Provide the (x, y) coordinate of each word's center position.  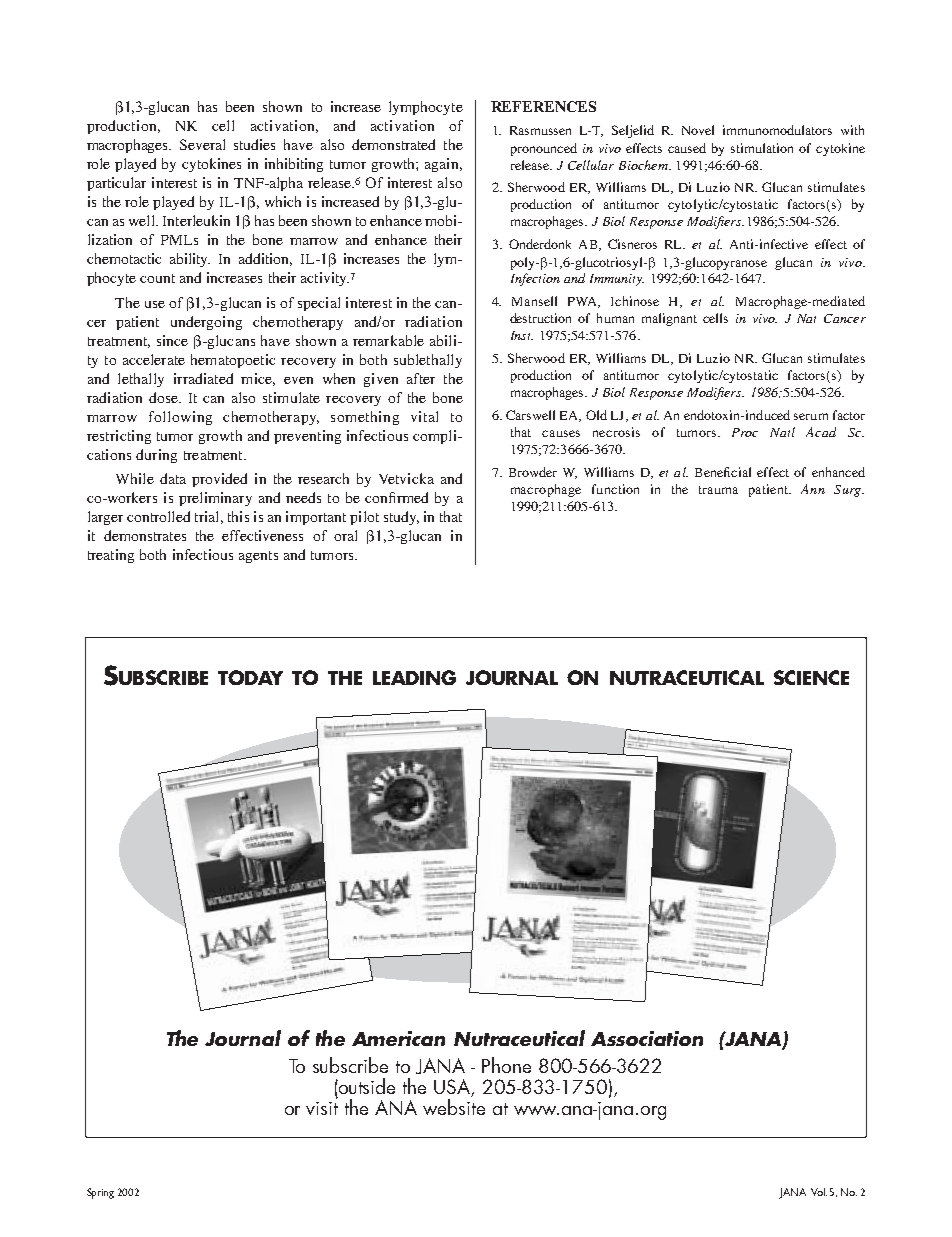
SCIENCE (811, 677)
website (454, 1107)
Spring (100, 1193)
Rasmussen (540, 130)
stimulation (762, 148)
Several (202, 144)
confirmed (396, 497)
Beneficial (723, 472)
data (173, 478)
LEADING (414, 677)
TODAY (250, 677)
